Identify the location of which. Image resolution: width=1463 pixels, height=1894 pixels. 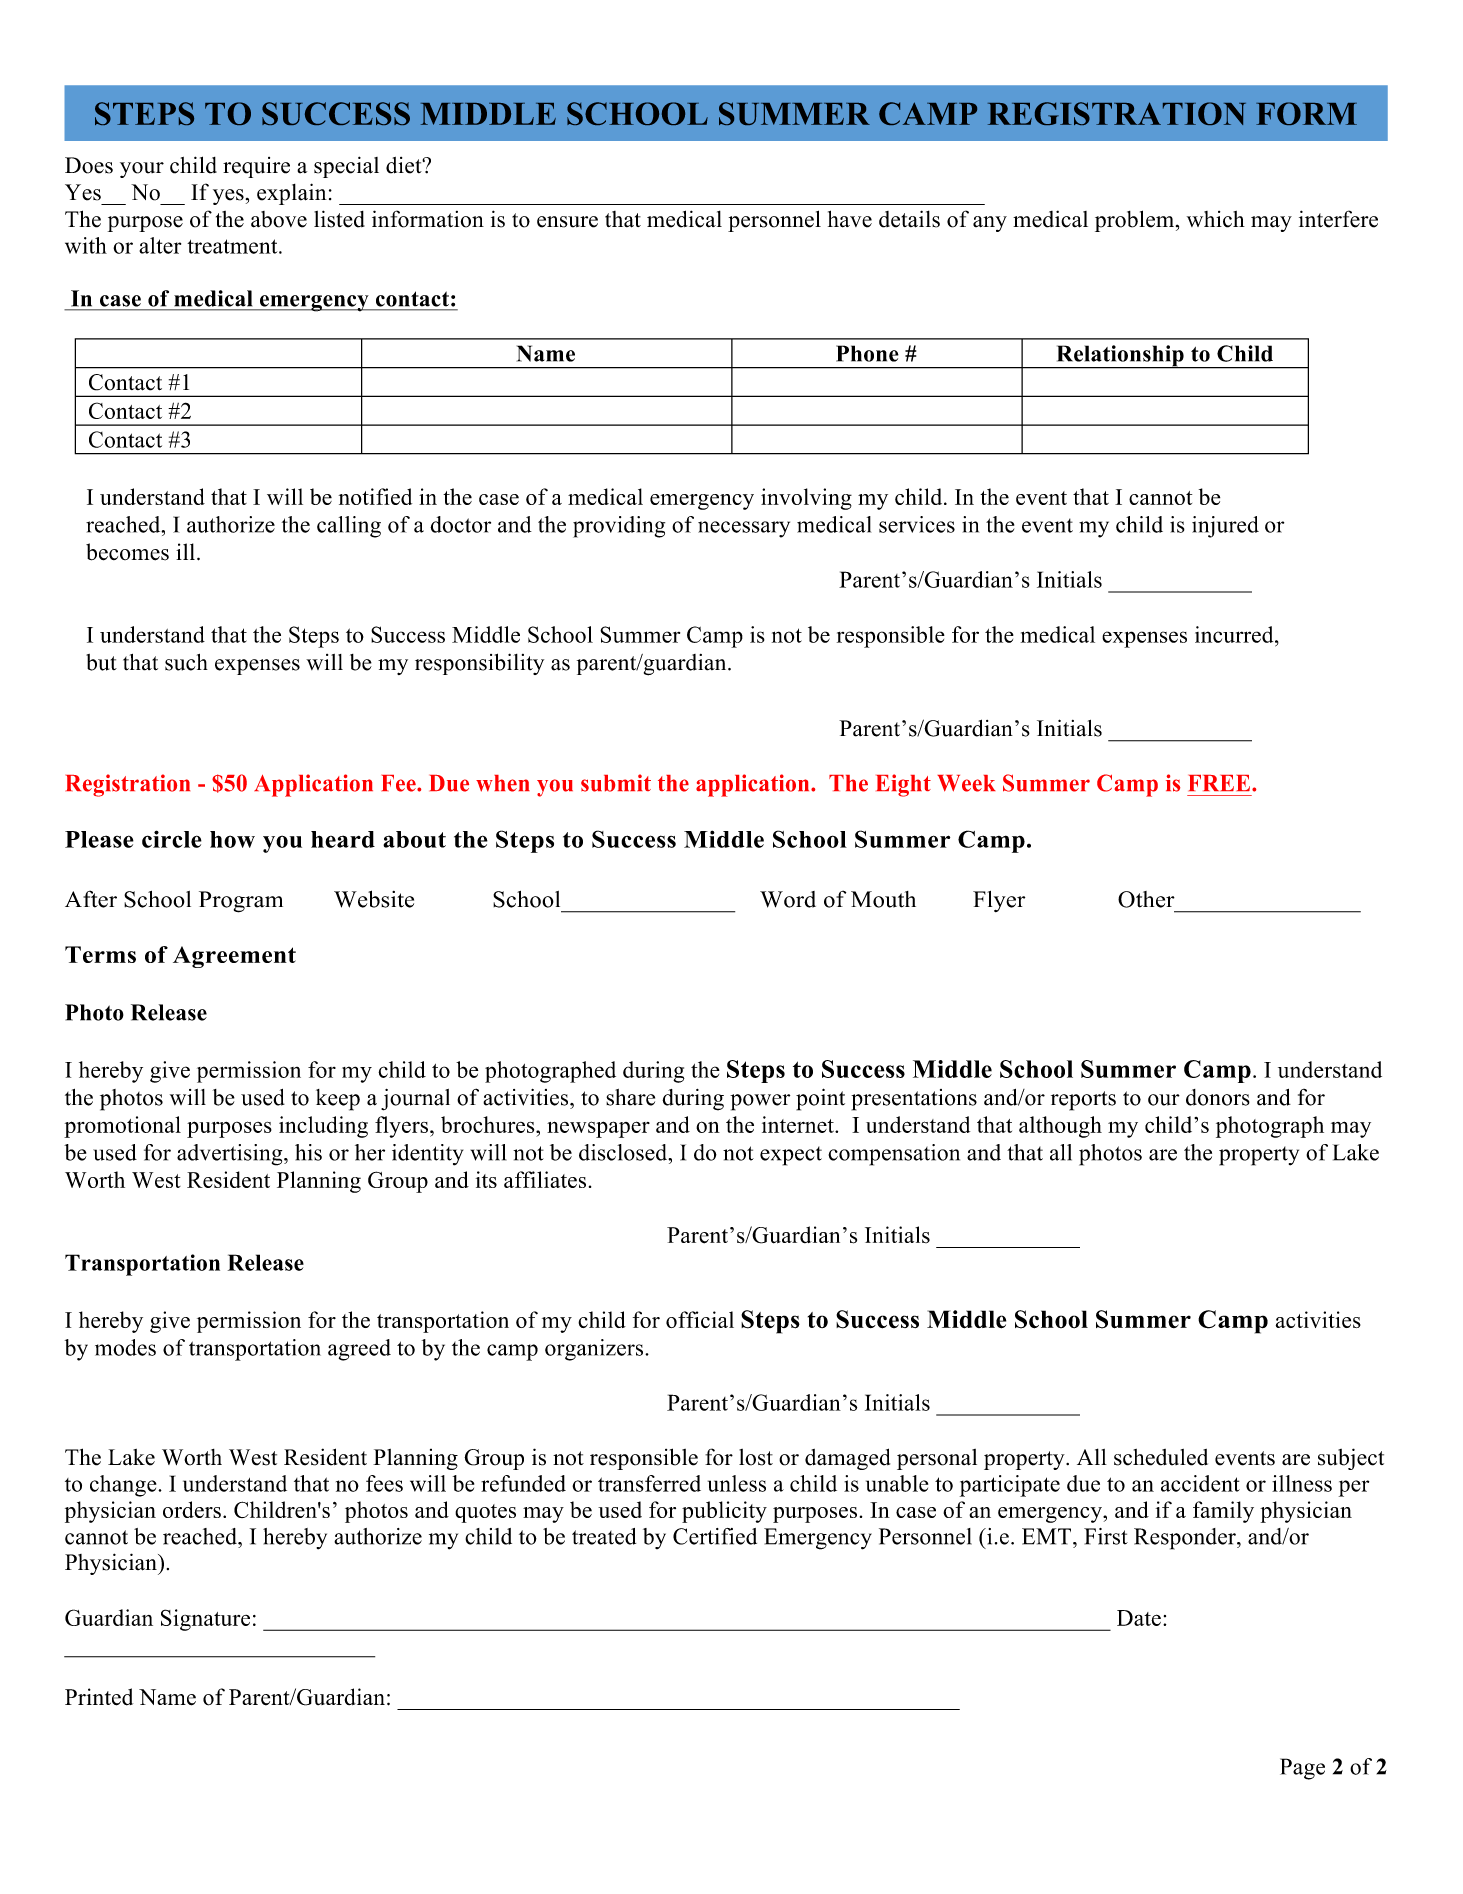
(1216, 219).
